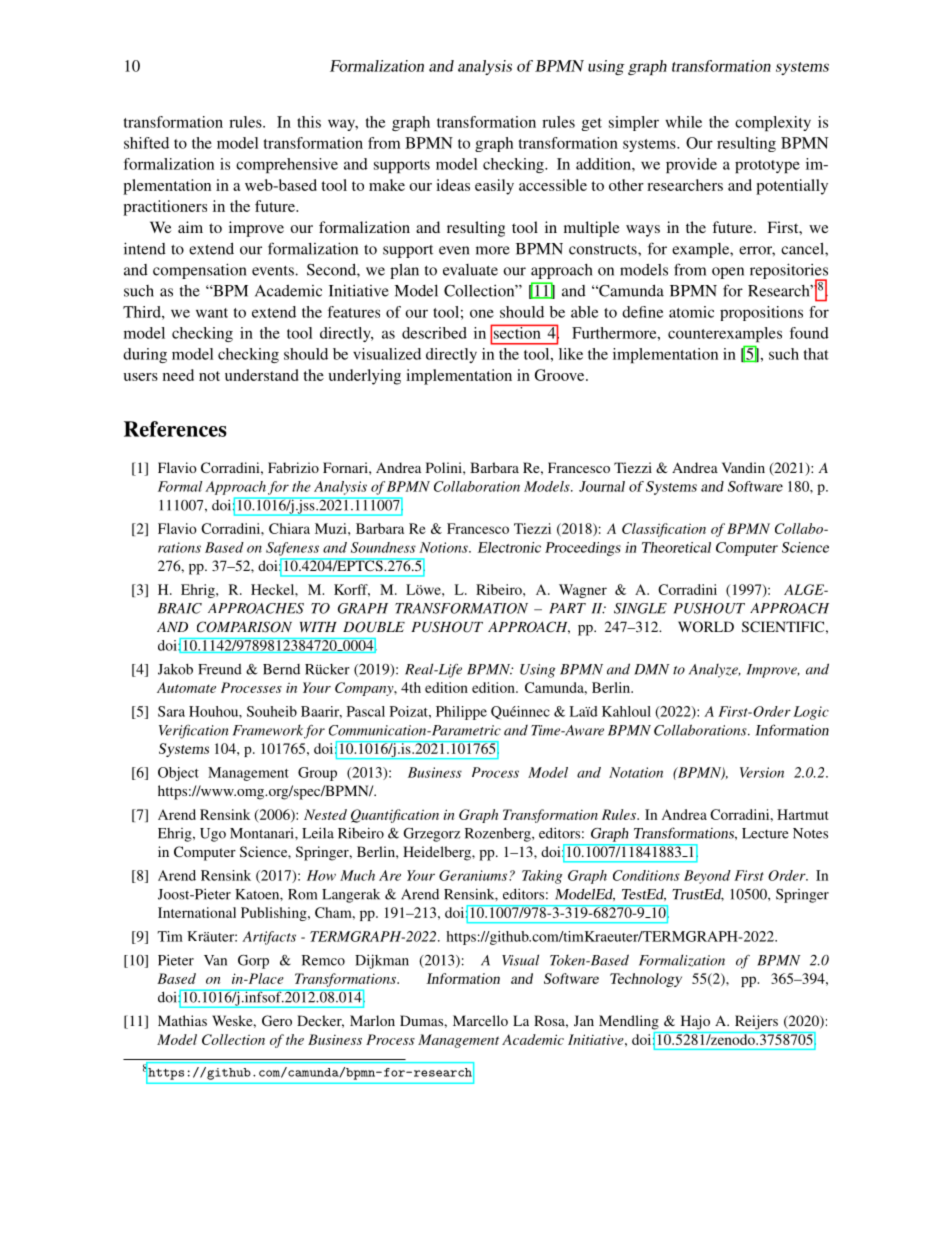  I want to click on Grzegorz, so click(431, 835).
